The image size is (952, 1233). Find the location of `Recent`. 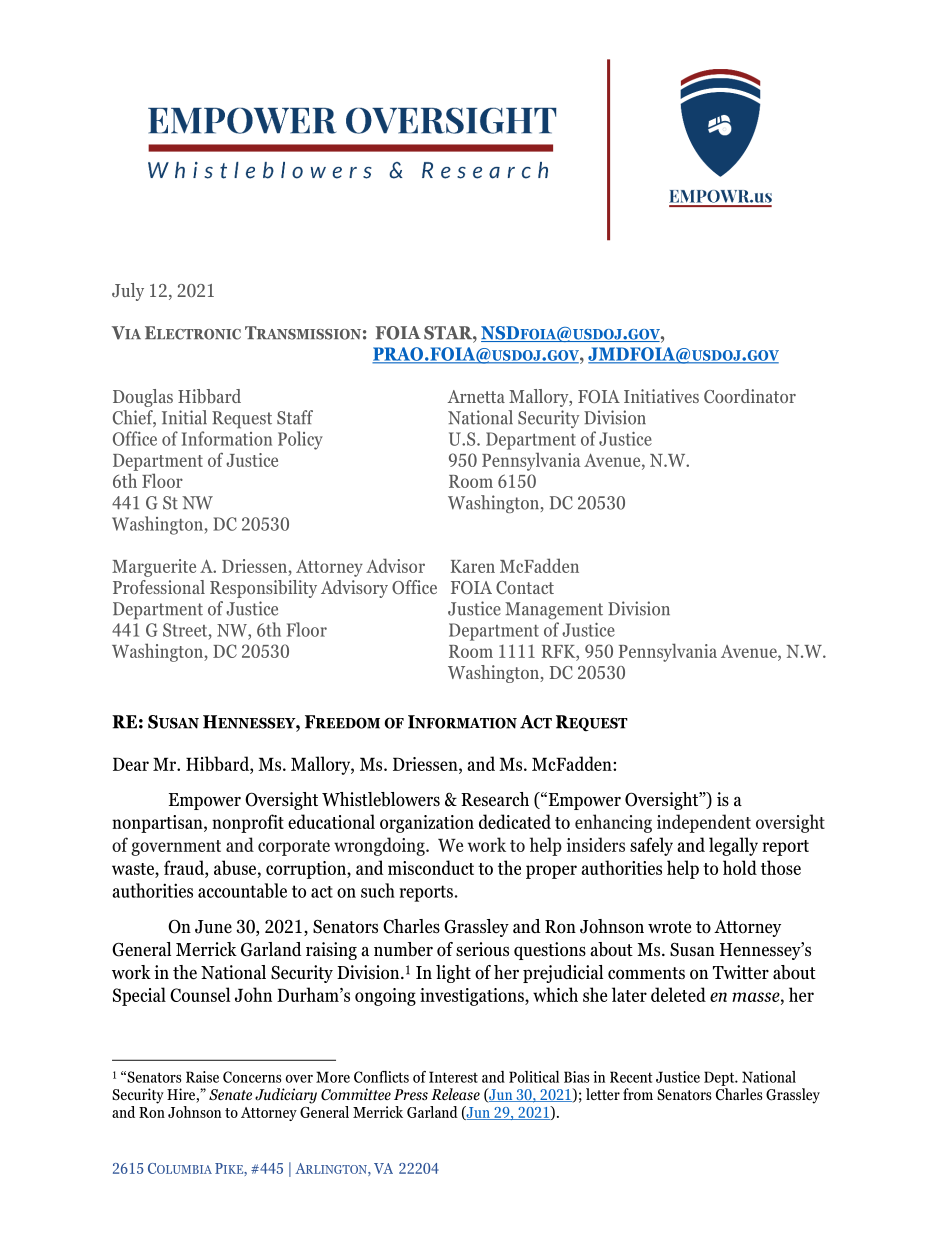

Recent is located at coordinates (631, 1077).
